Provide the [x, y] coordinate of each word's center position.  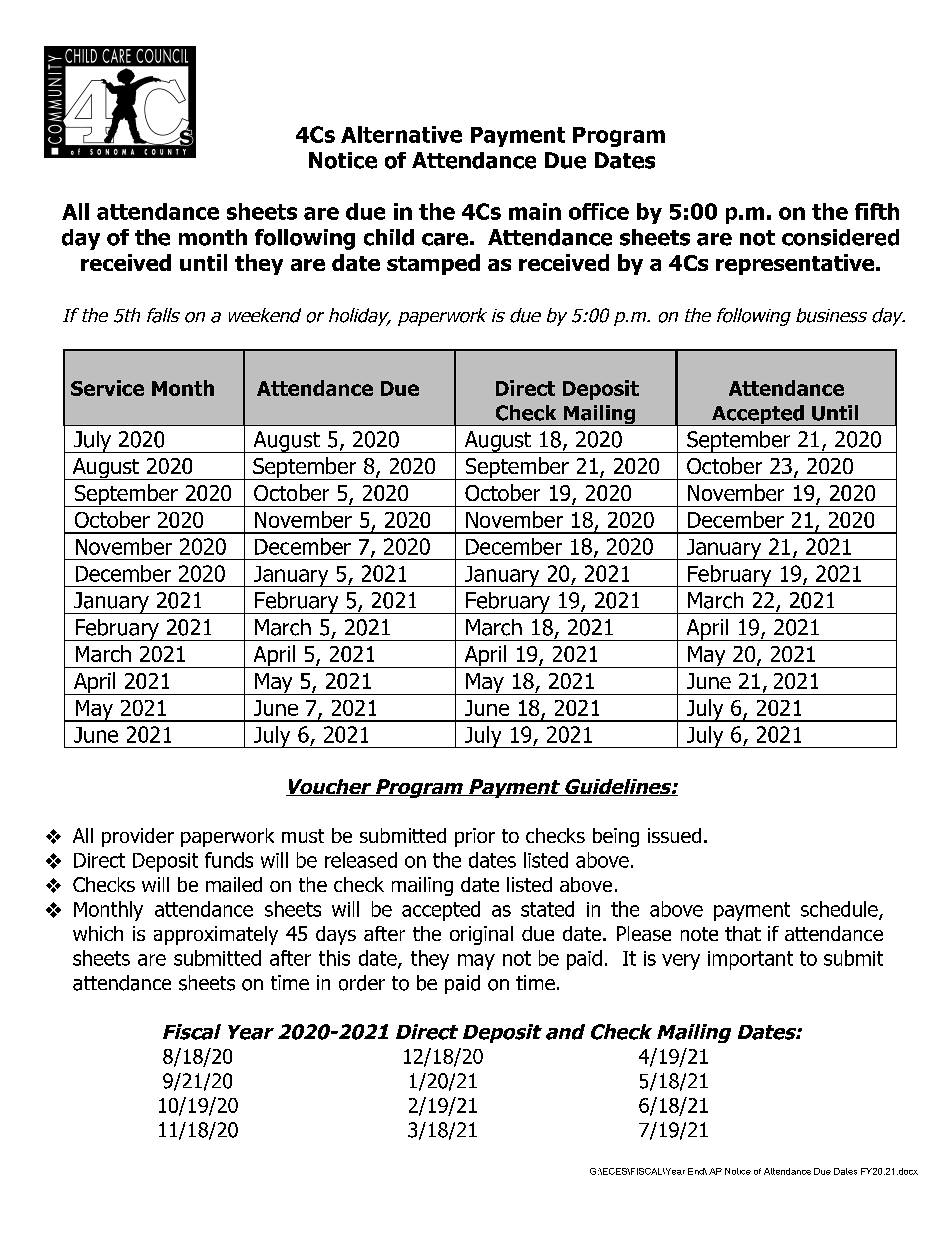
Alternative [401, 134]
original [481, 935]
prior [475, 837]
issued [674, 835]
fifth [877, 211]
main [535, 211]
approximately [216, 935]
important [750, 960]
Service [107, 388]
